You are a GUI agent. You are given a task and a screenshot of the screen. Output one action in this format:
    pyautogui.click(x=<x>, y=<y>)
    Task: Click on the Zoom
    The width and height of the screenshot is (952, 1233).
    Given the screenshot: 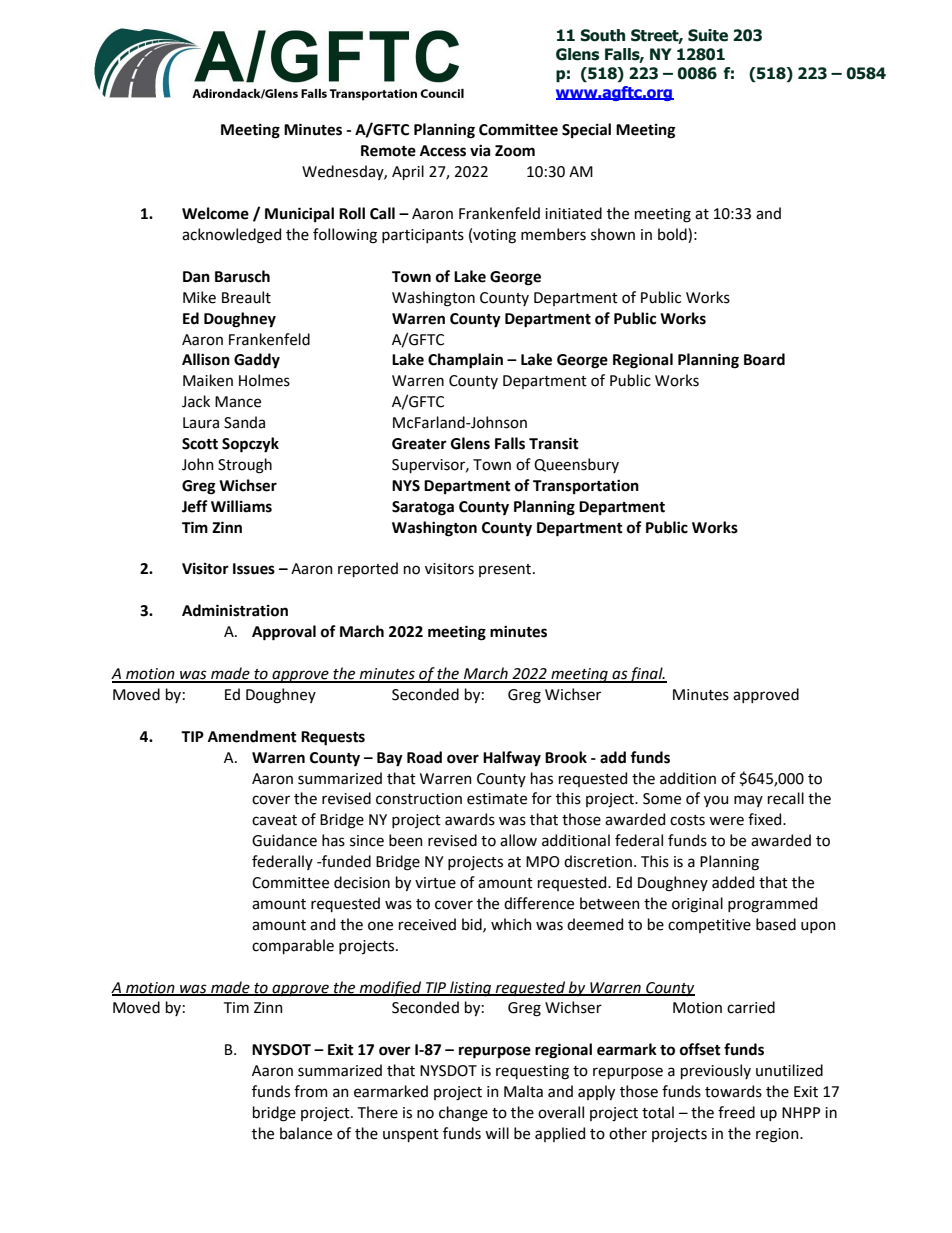 What is the action you would take?
    pyautogui.click(x=515, y=151)
